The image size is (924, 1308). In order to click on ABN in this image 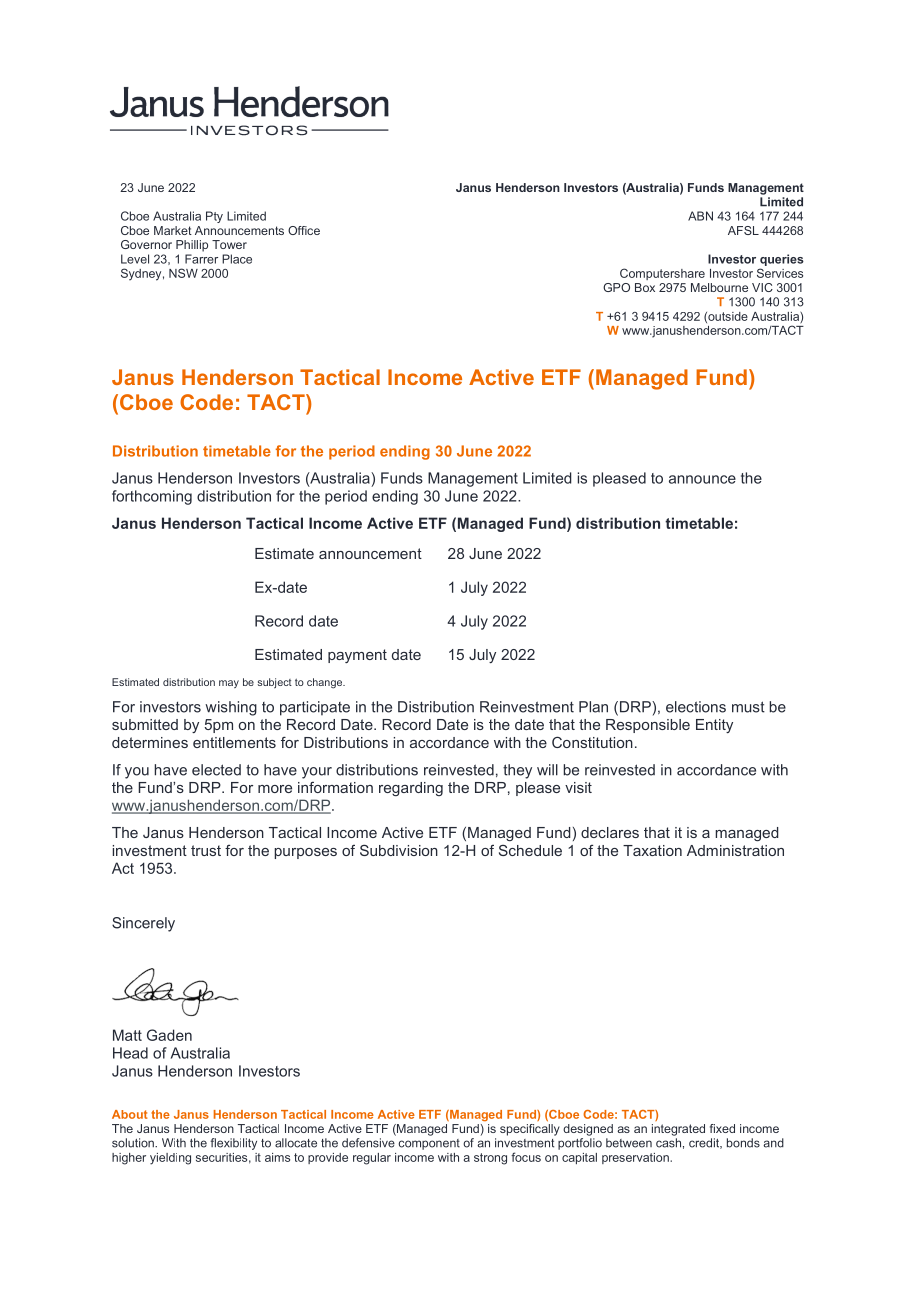, I will do `click(700, 216)`.
